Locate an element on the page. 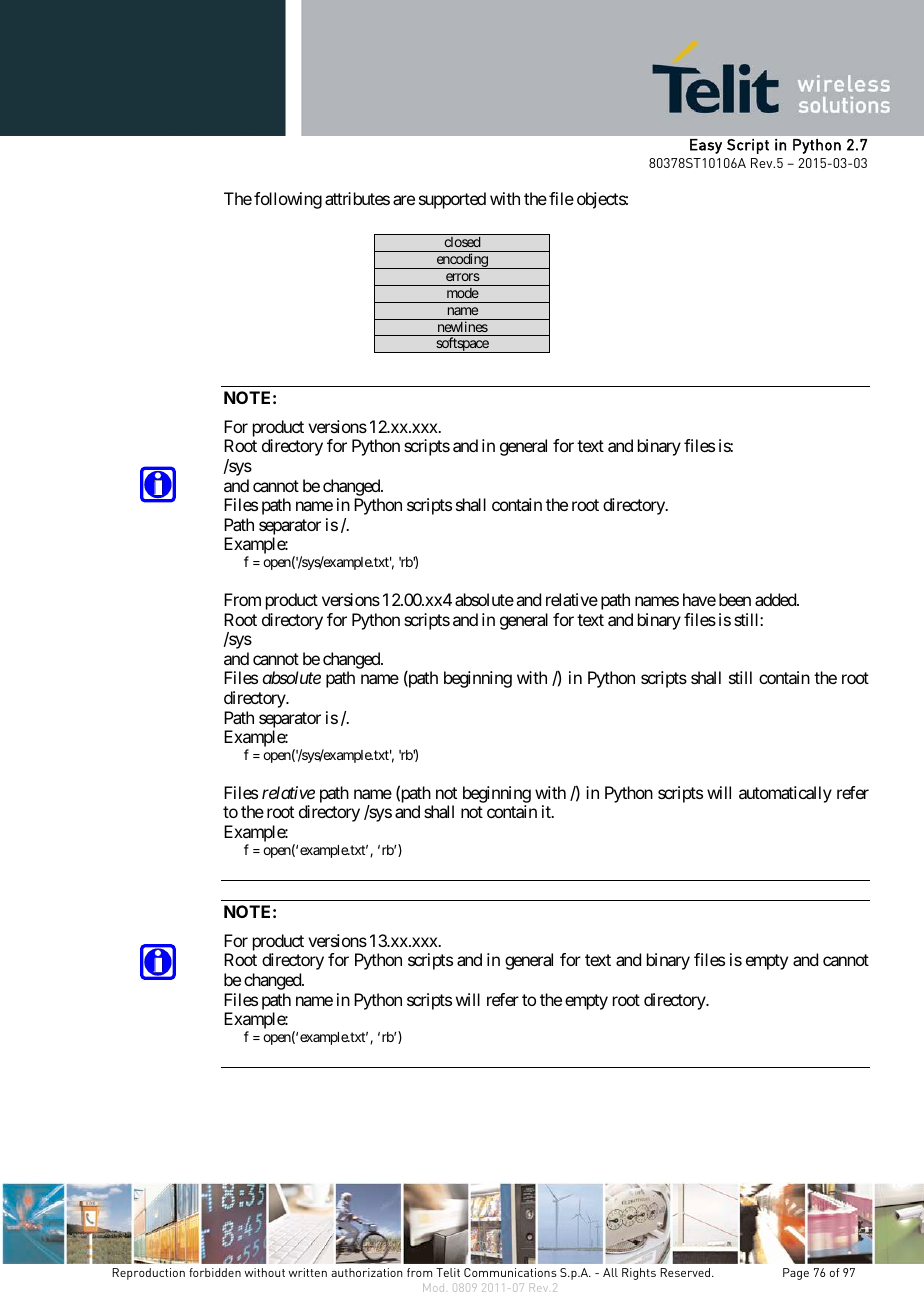 This document has height=1307, width=924. automatically is located at coordinates (785, 794).
